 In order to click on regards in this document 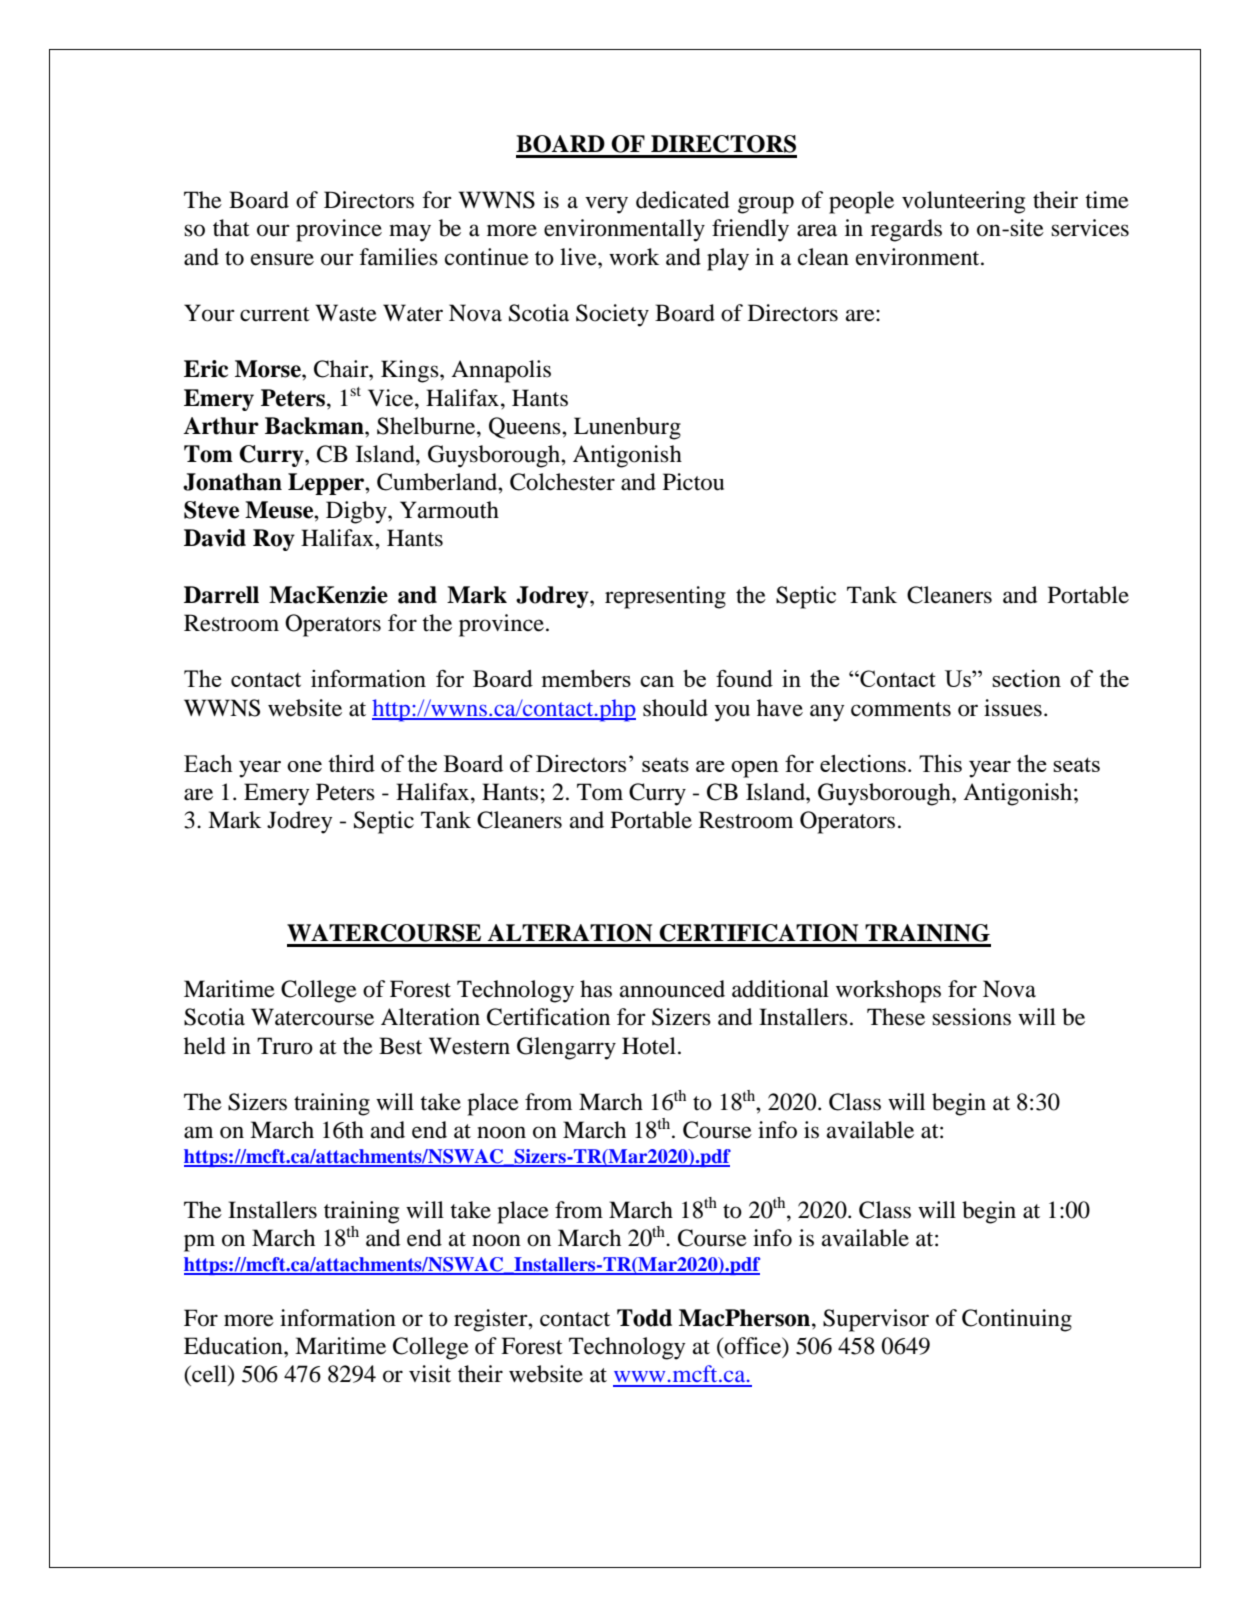, I will do `click(906, 230)`.
